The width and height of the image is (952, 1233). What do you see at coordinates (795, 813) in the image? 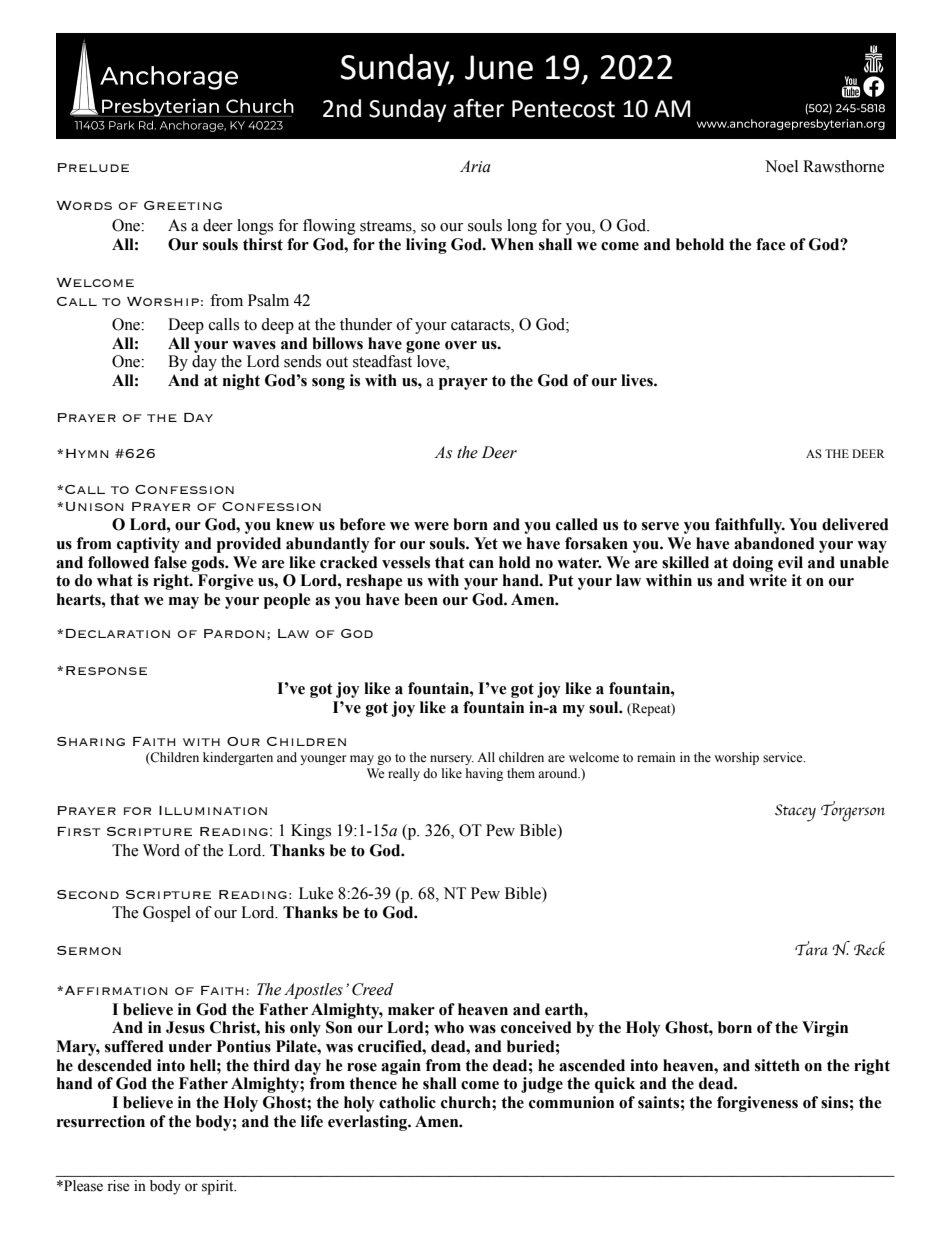
I see `Stacey` at bounding box center [795, 813].
